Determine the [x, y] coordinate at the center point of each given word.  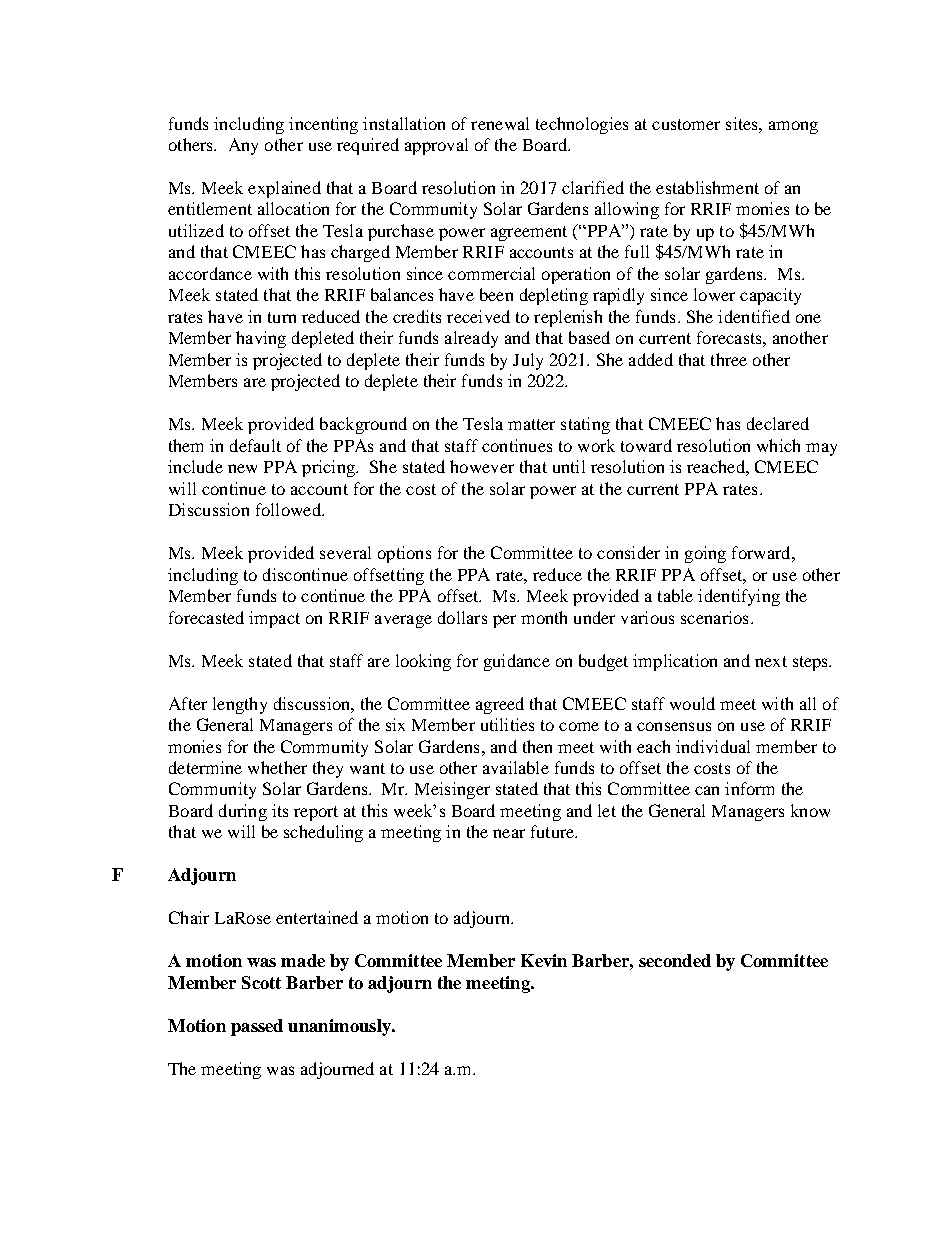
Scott [261, 982]
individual [713, 746]
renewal [500, 123]
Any [243, 146]
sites [743, 123]
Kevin [544, 960]
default [255, 445]
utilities [507, 724]
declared [778, 423]
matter [531, 424]
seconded [675, 960]
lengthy [240, 705]
